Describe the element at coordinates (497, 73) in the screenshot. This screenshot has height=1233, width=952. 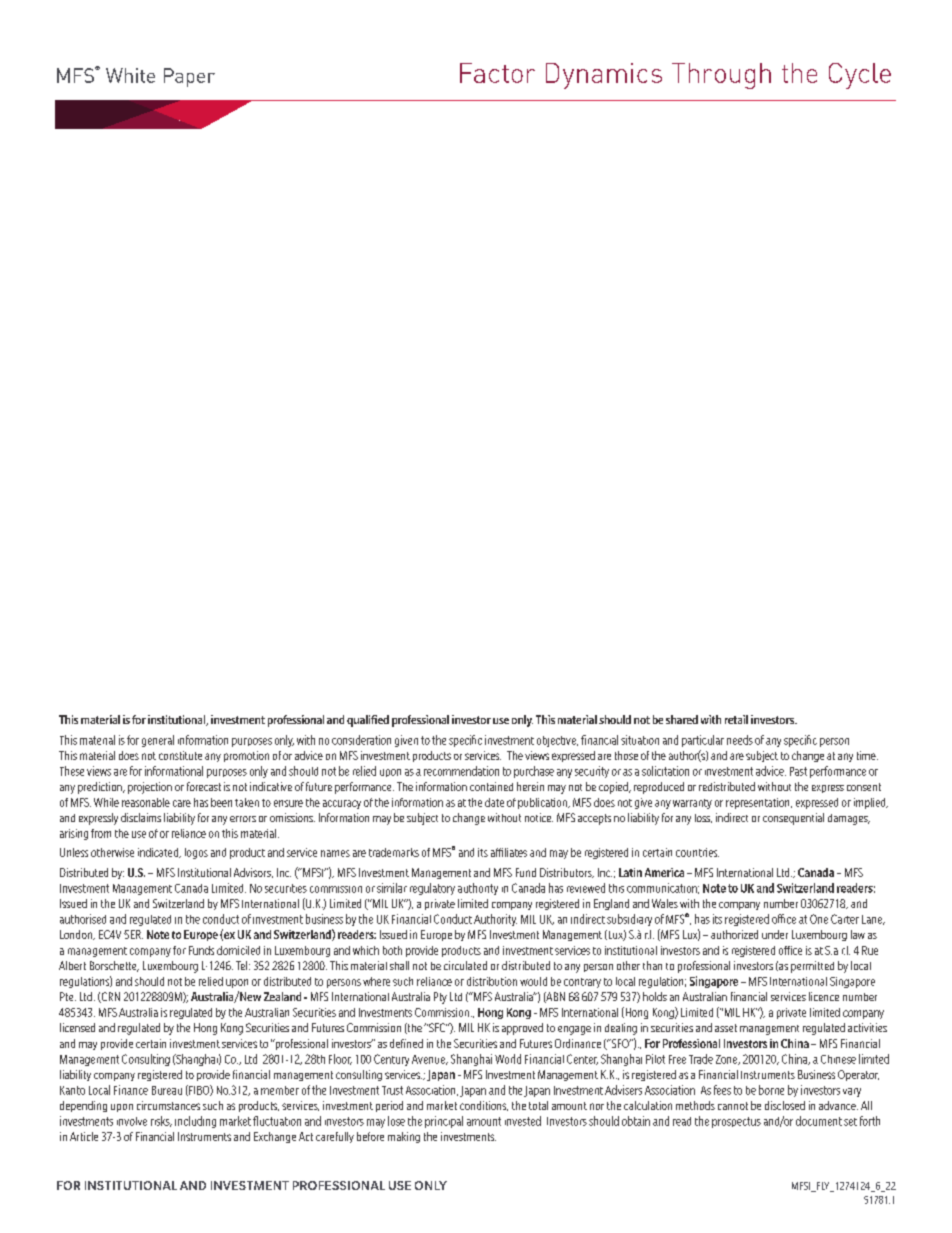
I see `Factor` at that location.
